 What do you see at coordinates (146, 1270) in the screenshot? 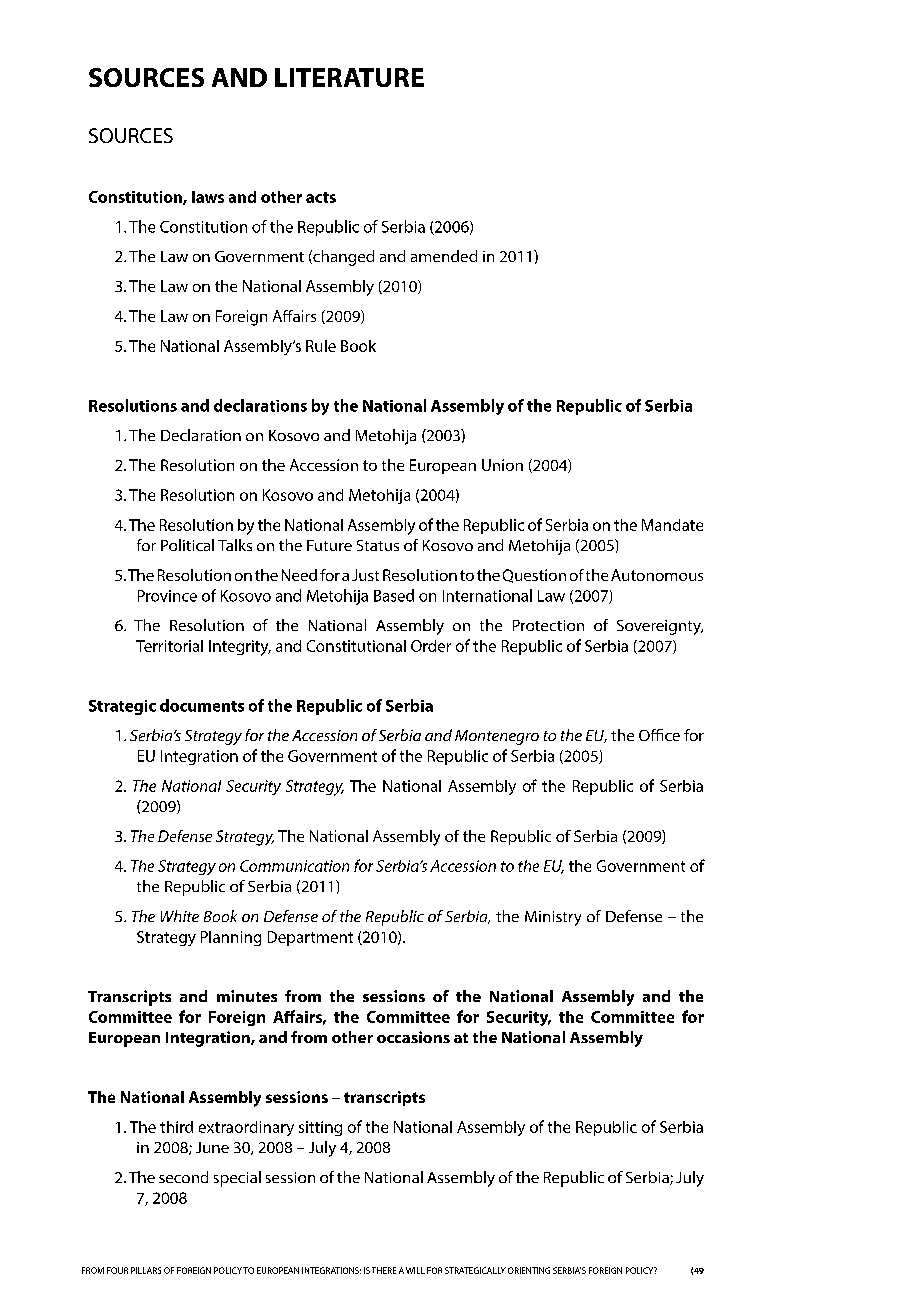
I see `PILLARS` at bounding box center [146, 1270].
